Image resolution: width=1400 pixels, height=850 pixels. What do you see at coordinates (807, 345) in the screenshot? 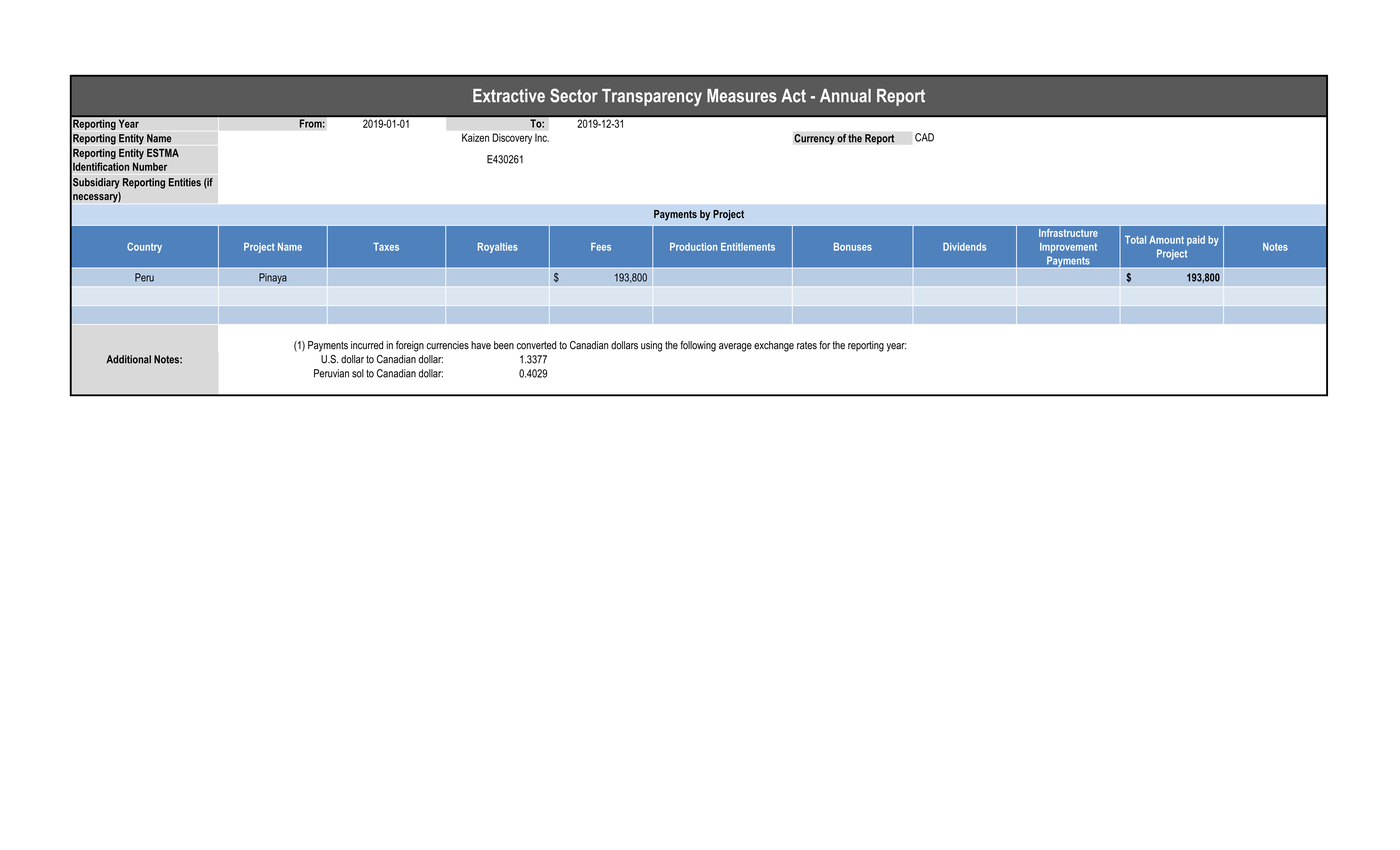
I see `rates` at bounding box center [807, 345].
